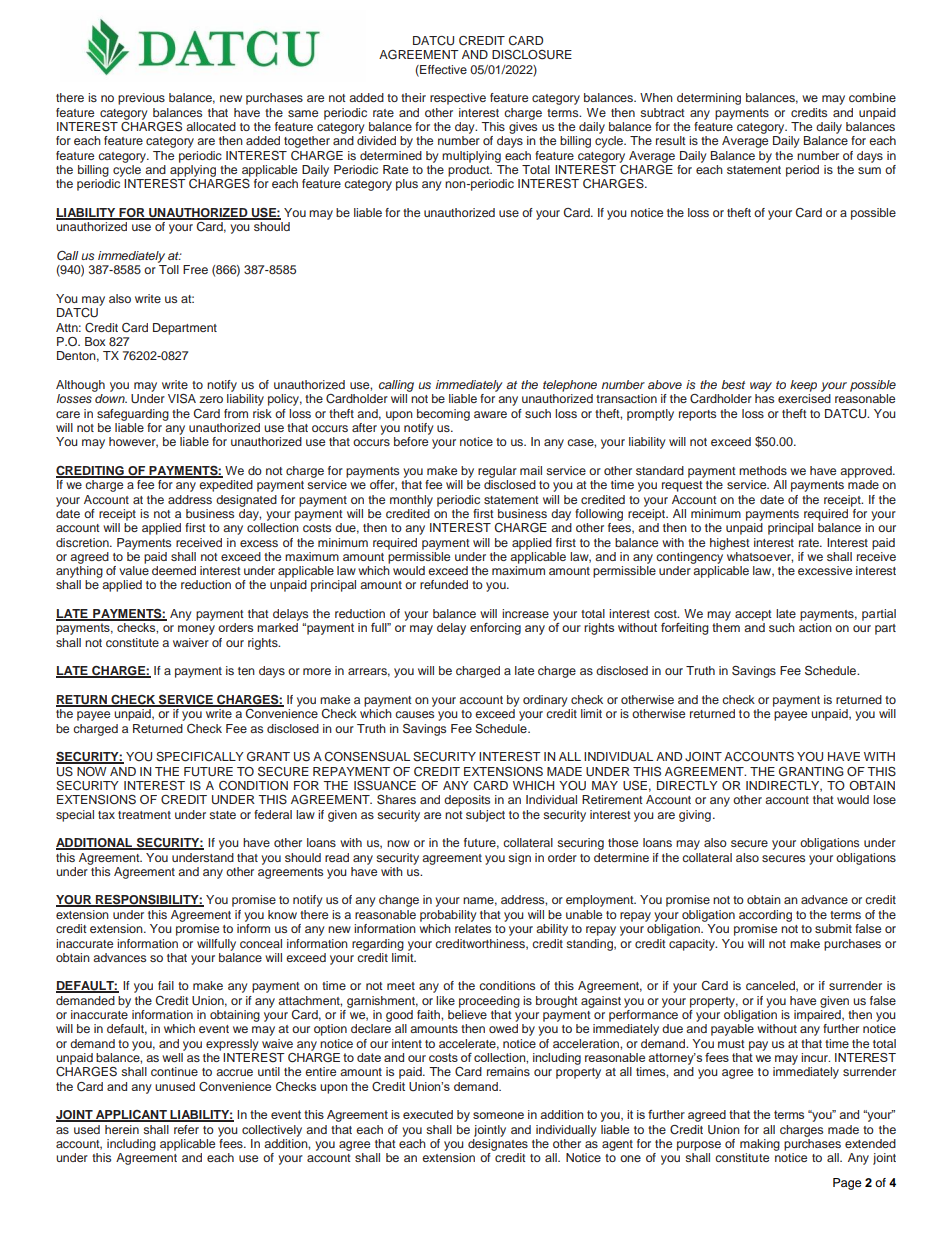 The image size is (952, 1233). Describe the element at coordinates (133, 415) in the screenshot. I see `safeguarding` at that location.
